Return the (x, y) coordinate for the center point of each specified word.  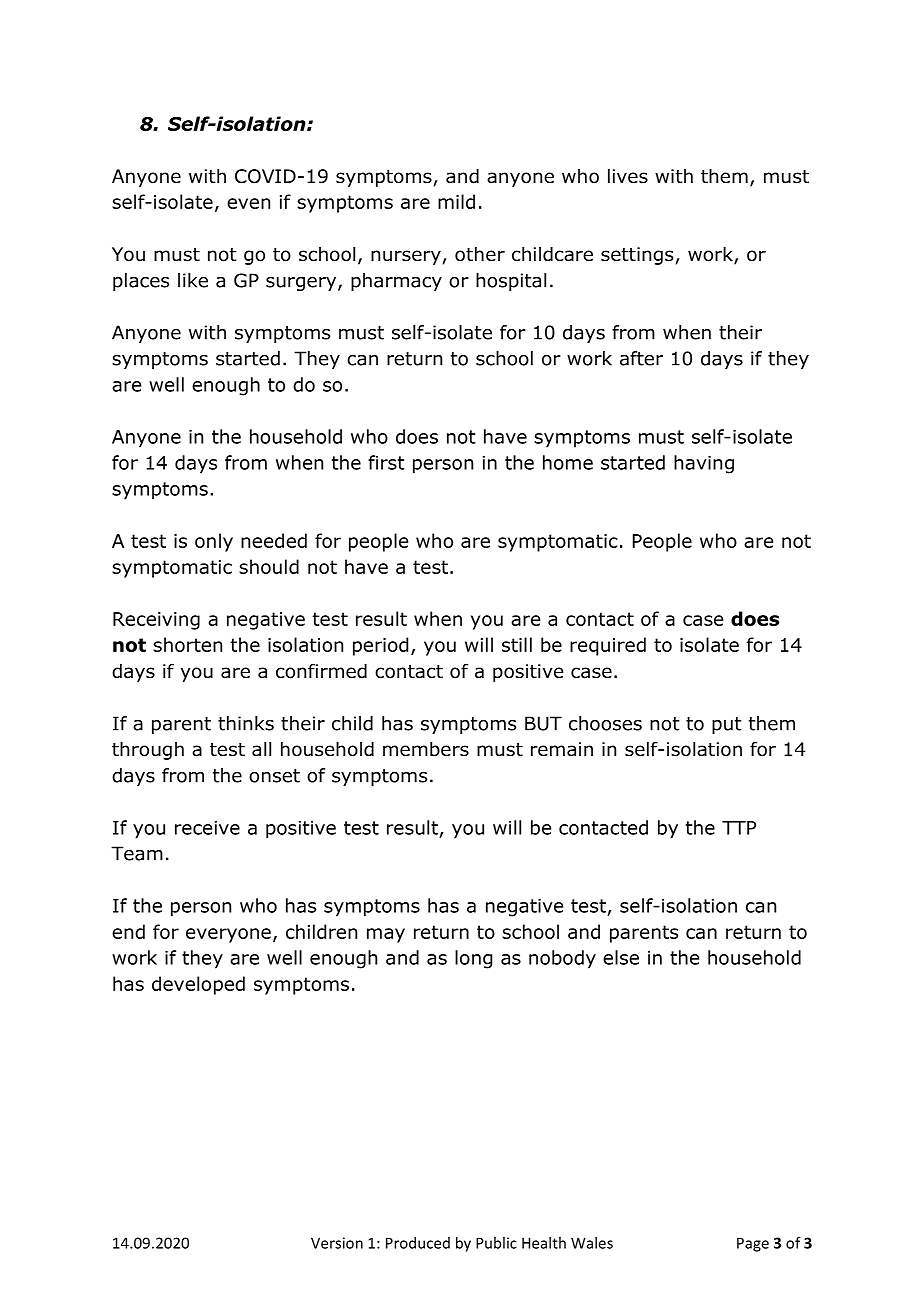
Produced (418, 1243)
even (248, 203)
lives (628, 176)
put (727, 725)
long (473, 959)
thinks (246, 723)
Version (337, 1243)
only (214, 542)
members (426, 749)
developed (198, 985)
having (704, 464)
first (386, 462)
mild (456, 201)
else (621, 957)
